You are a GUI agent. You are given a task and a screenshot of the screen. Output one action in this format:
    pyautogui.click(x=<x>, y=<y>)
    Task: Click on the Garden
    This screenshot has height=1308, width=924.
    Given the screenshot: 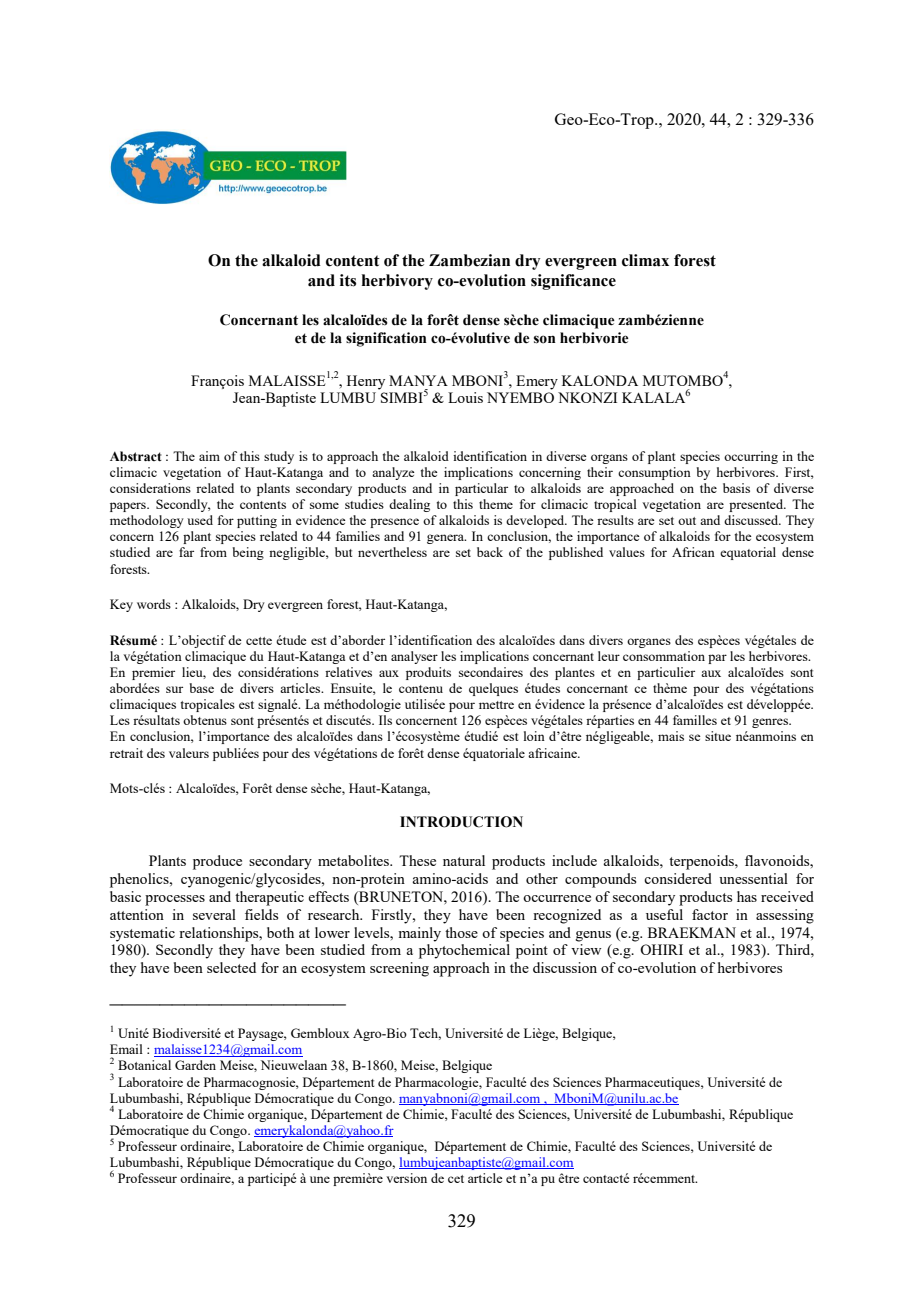 What is the action you would take?
    pyautogui.click(x=195, y=1065)
